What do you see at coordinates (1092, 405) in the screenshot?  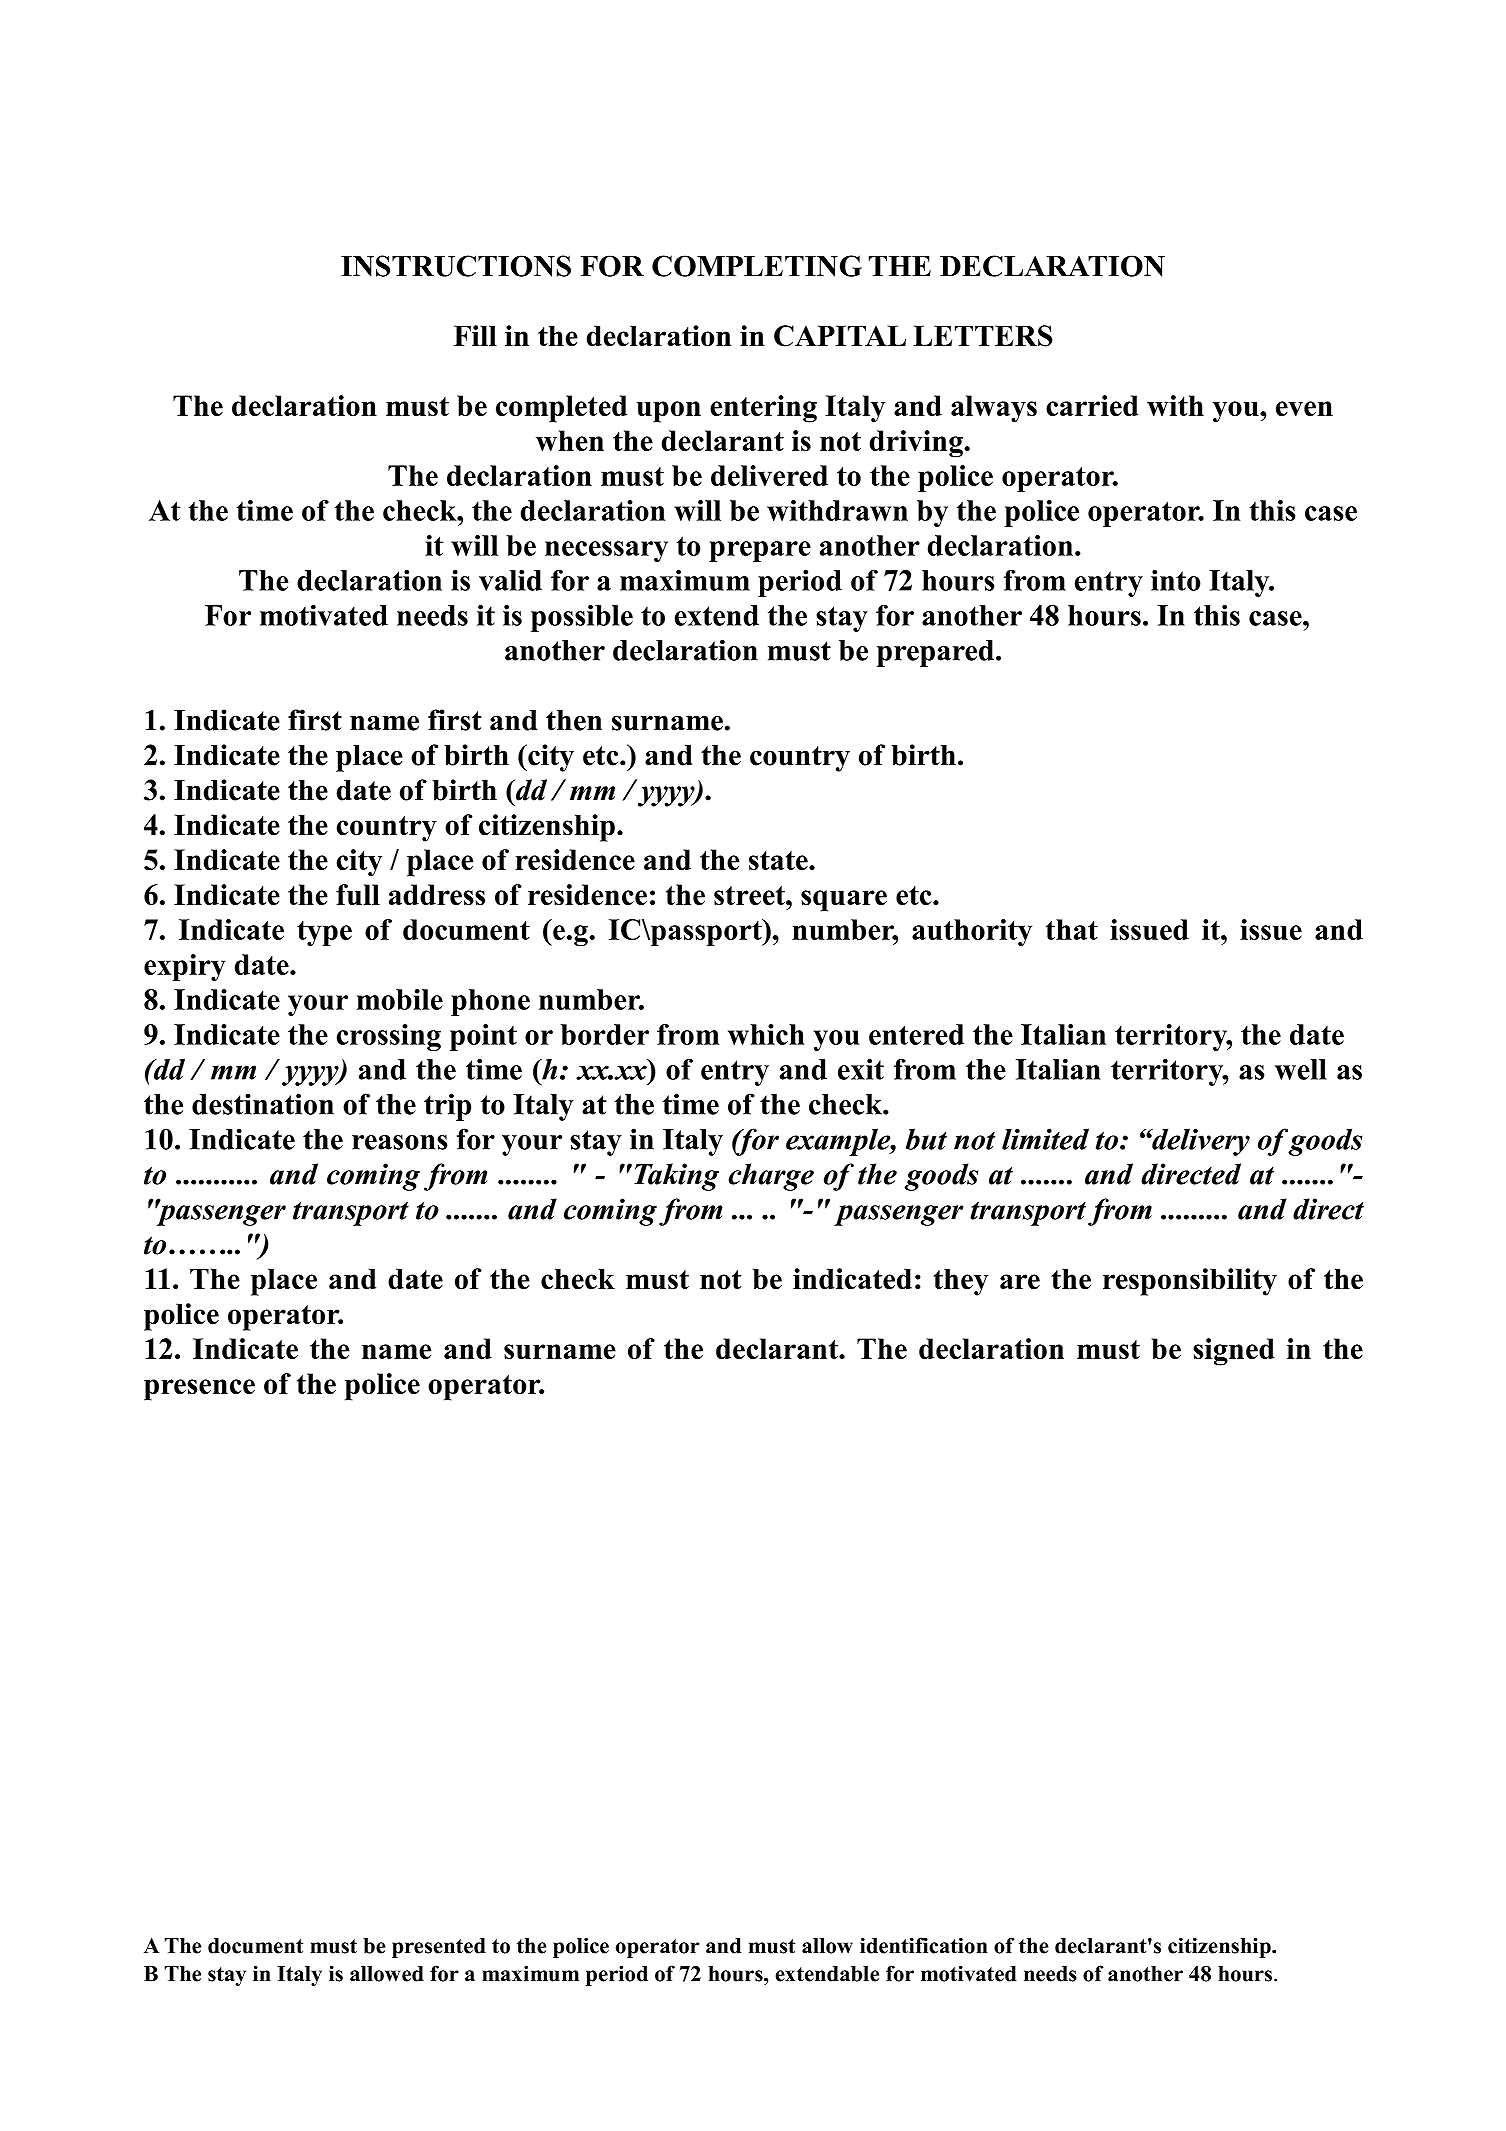 I see `carried` at bounding box center [1092, 405].
